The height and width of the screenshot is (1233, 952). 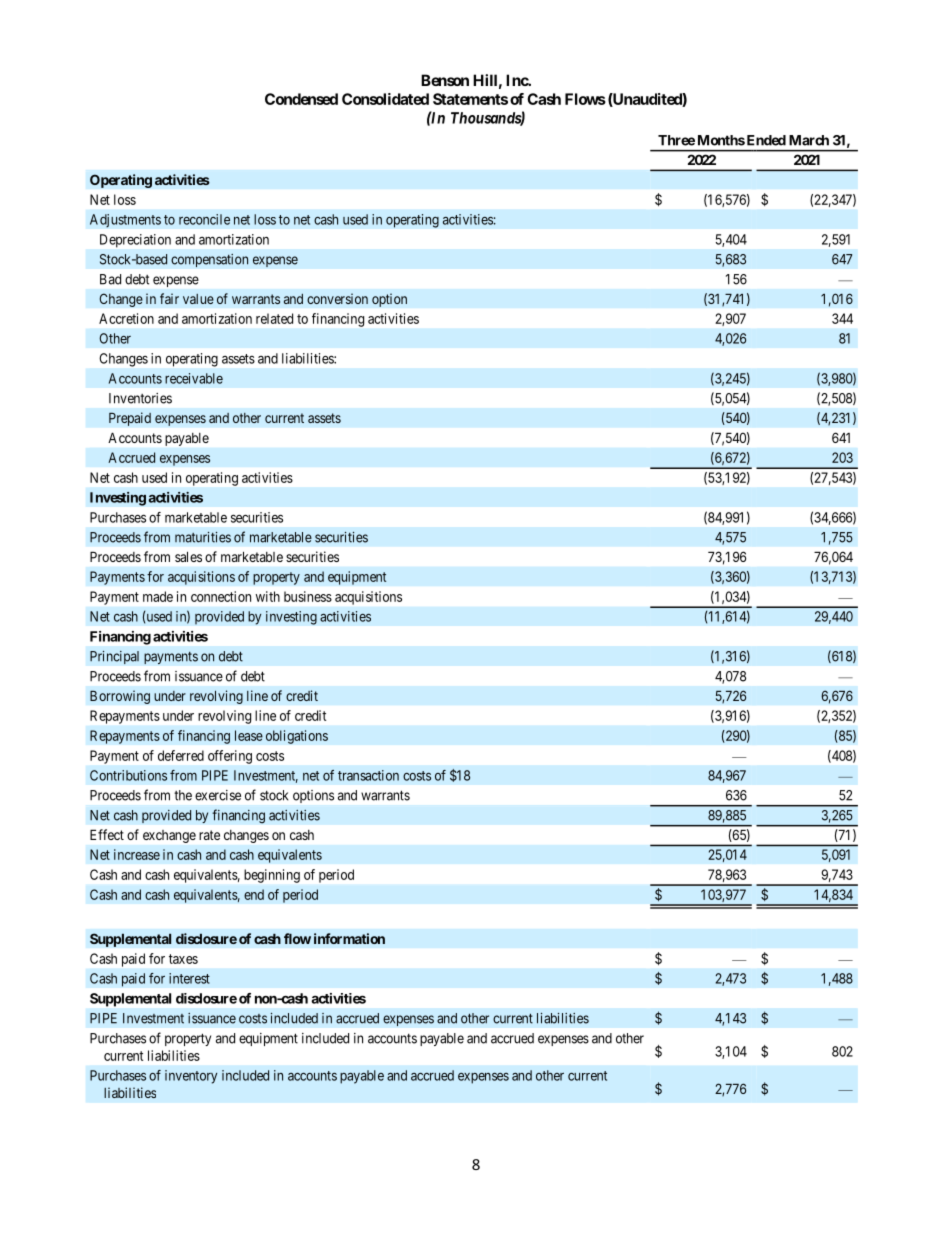 What do you see at coordinates (297, 737) in the screenshot?
I see `obligations` at bounding box center [297, 737].
